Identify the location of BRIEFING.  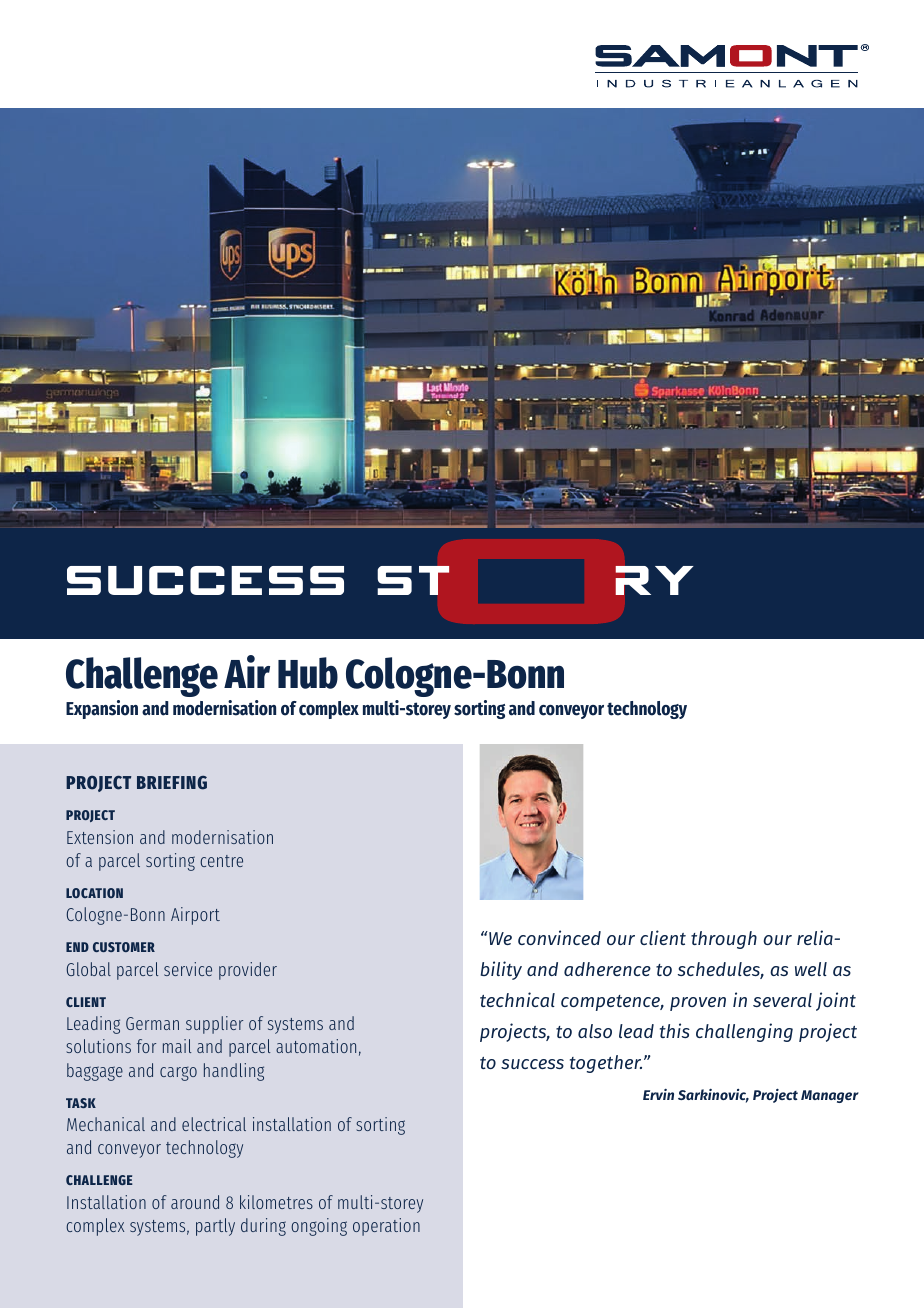
(172, 783).
